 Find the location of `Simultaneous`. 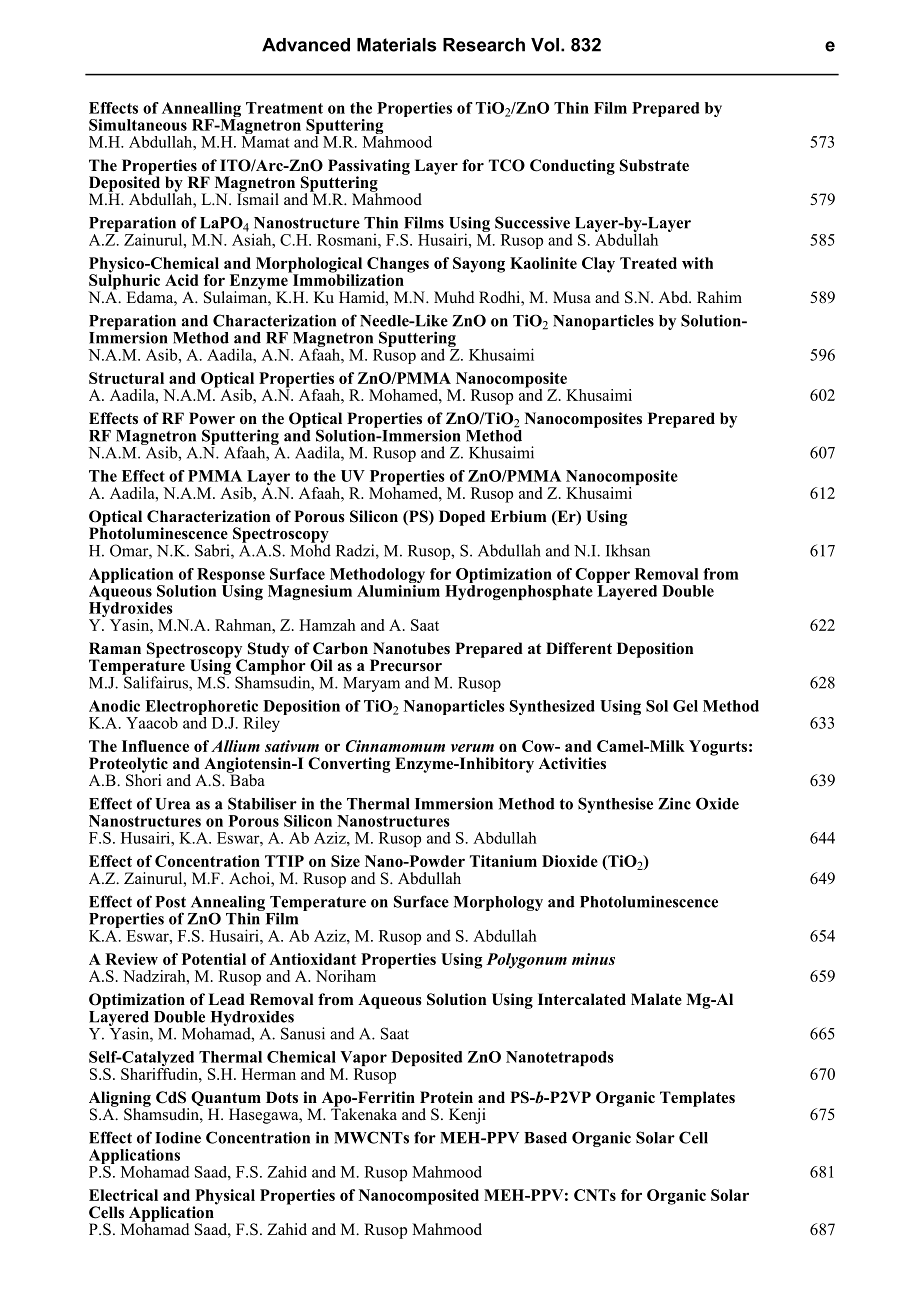

Simultaneous is located at coordinates (138, 125).
